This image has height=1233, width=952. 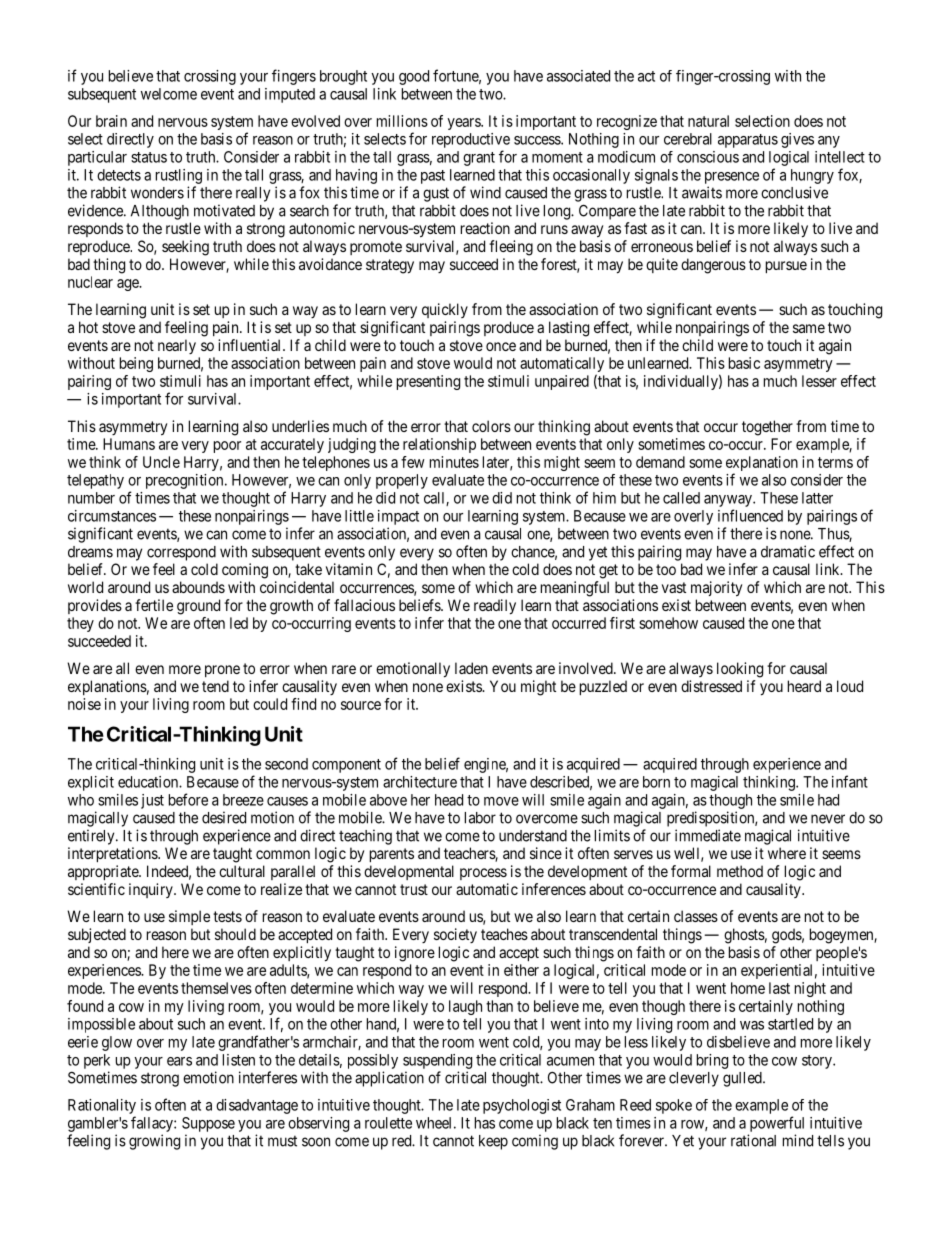 What do you see at coordinates (471, 140) in the image?
I see `reproductive` at bounding box center [471, 140].
